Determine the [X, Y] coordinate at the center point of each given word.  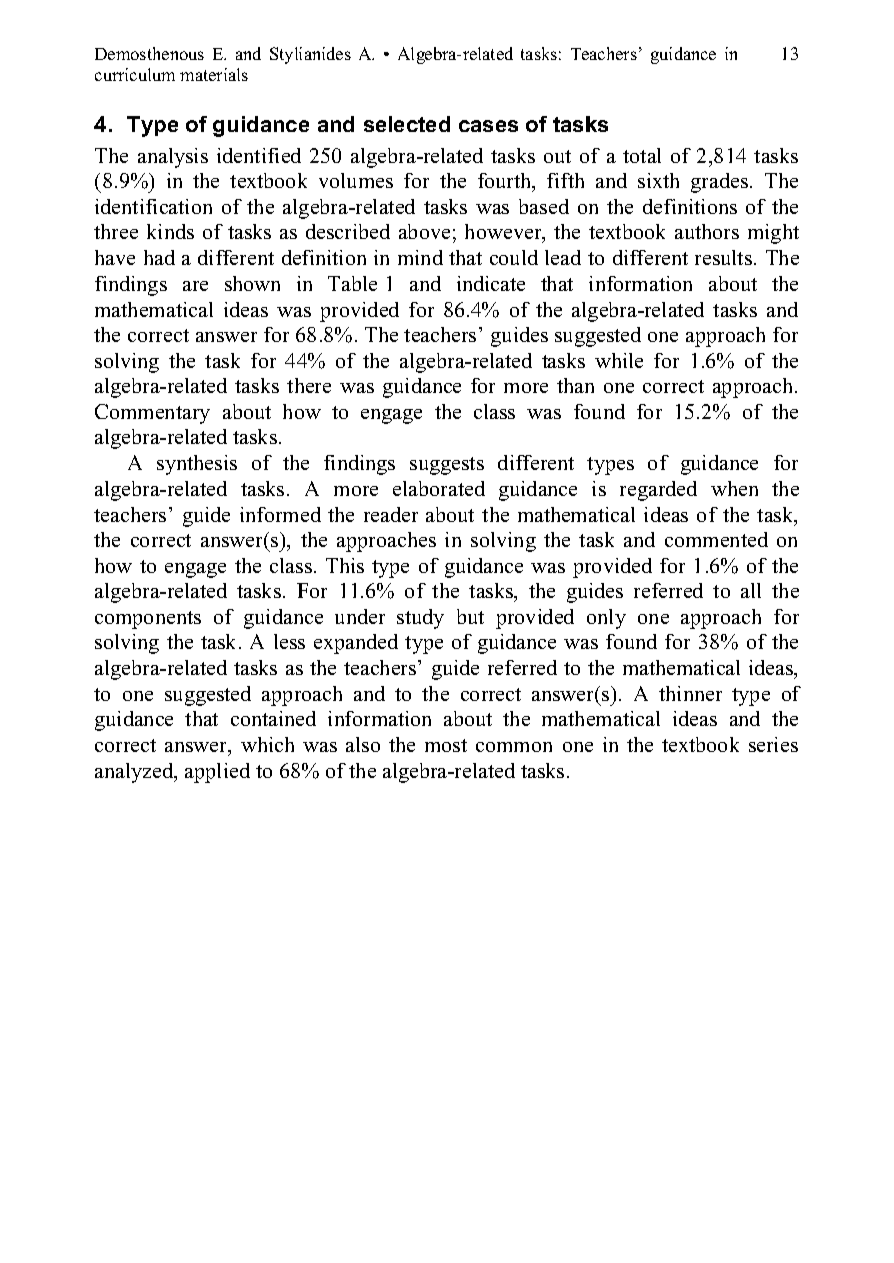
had [159, 257]
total [642, 155]
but [470, 616]
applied [217, 773]
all [751, 590]
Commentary [152, 414]
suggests [447, 466]
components [148, 620]
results [725, 257]
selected [407, 124]
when [734, 488]
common [514, 747]
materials [214, 74]
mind [420, 257]
